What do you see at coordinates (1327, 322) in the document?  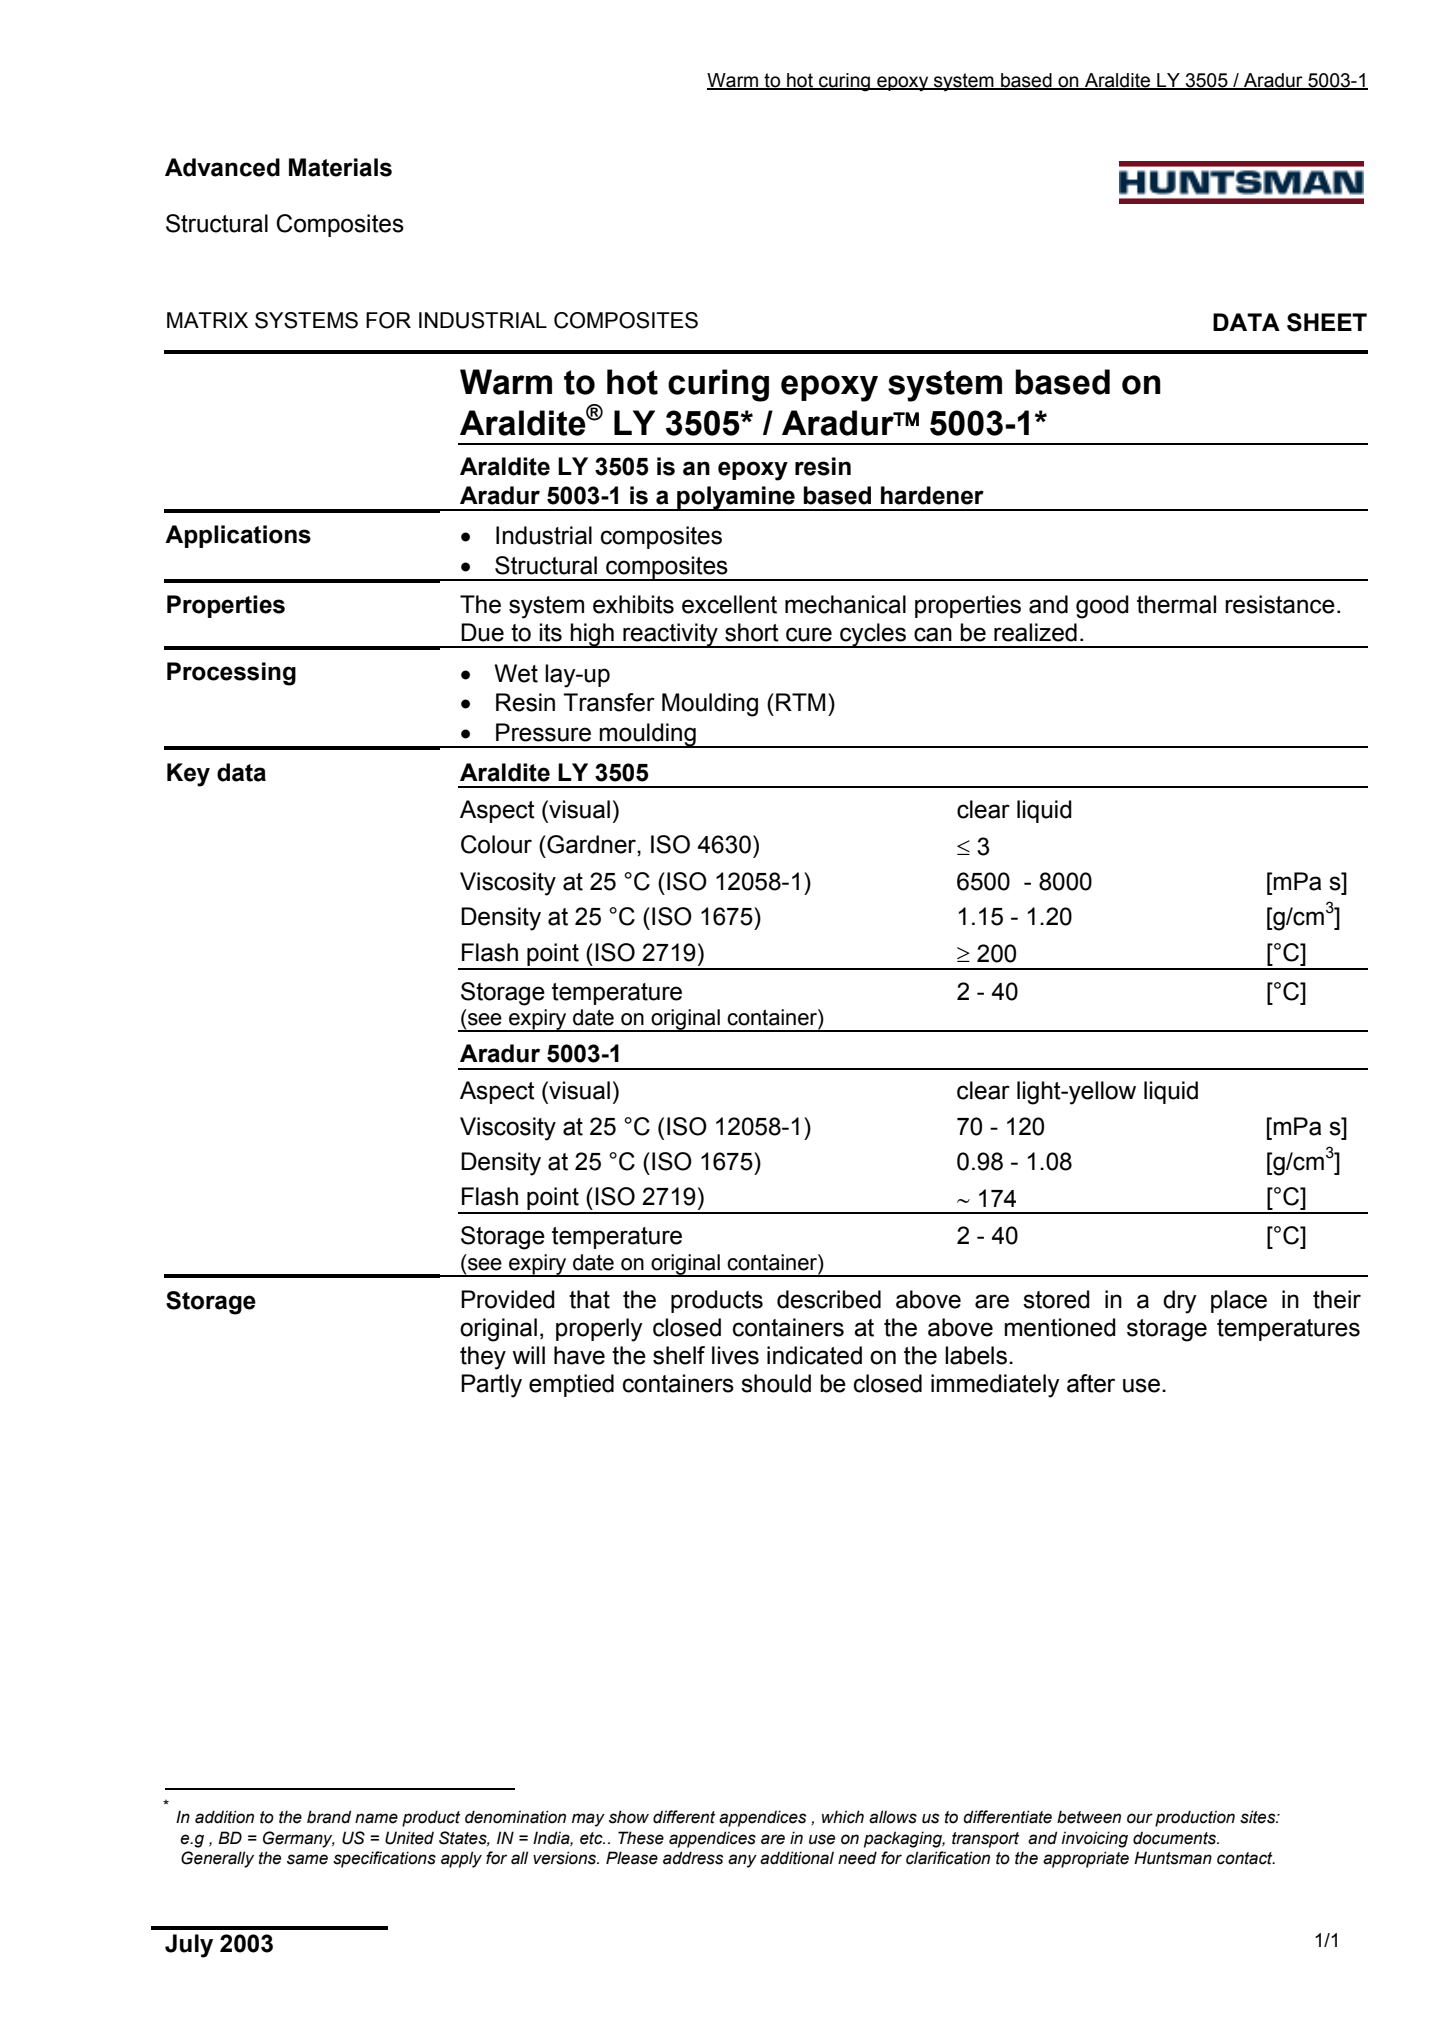 I see `SHEET` at bounding box center [1327, 322].
